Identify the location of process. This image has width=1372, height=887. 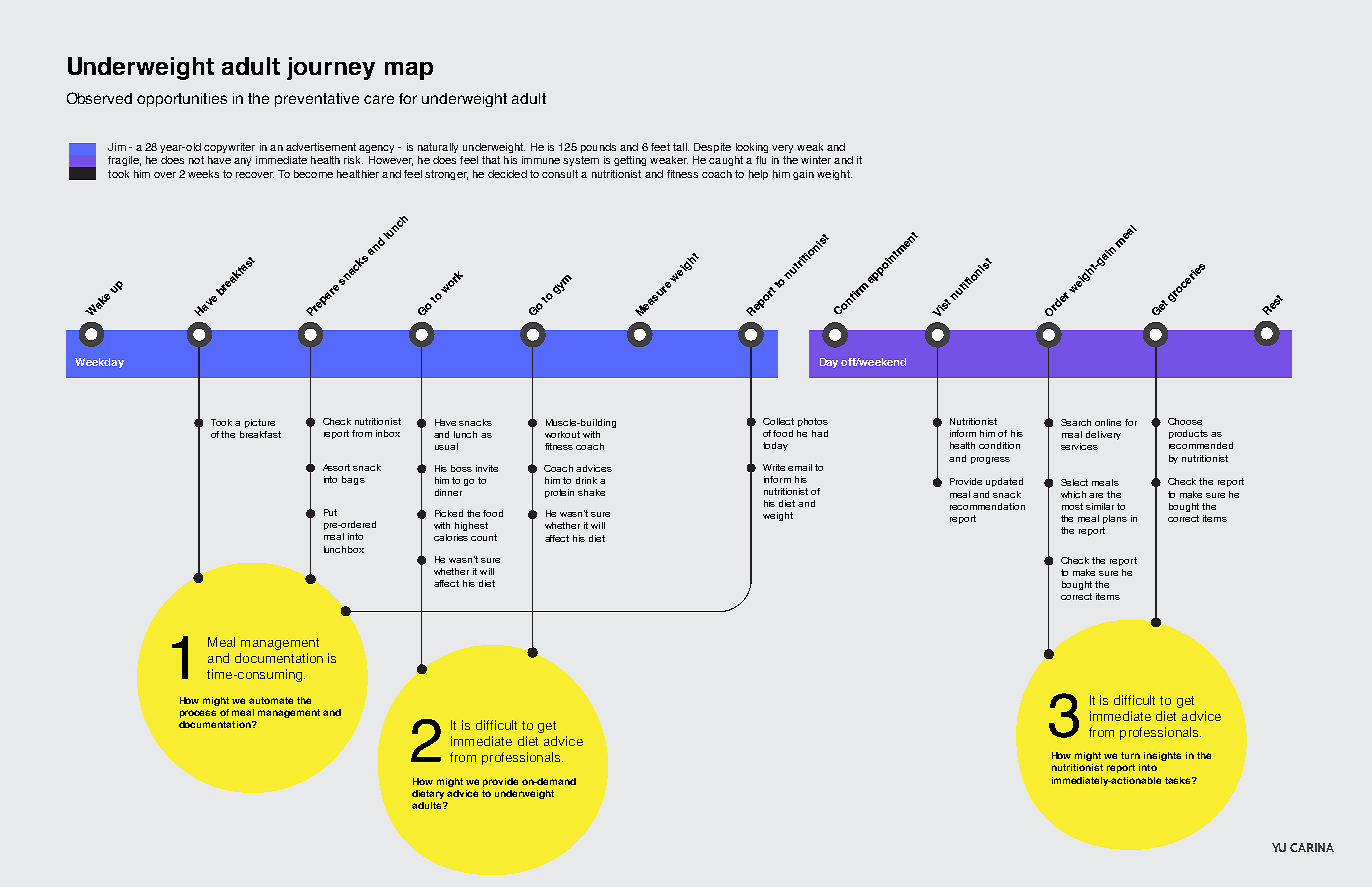
(198, 714).
